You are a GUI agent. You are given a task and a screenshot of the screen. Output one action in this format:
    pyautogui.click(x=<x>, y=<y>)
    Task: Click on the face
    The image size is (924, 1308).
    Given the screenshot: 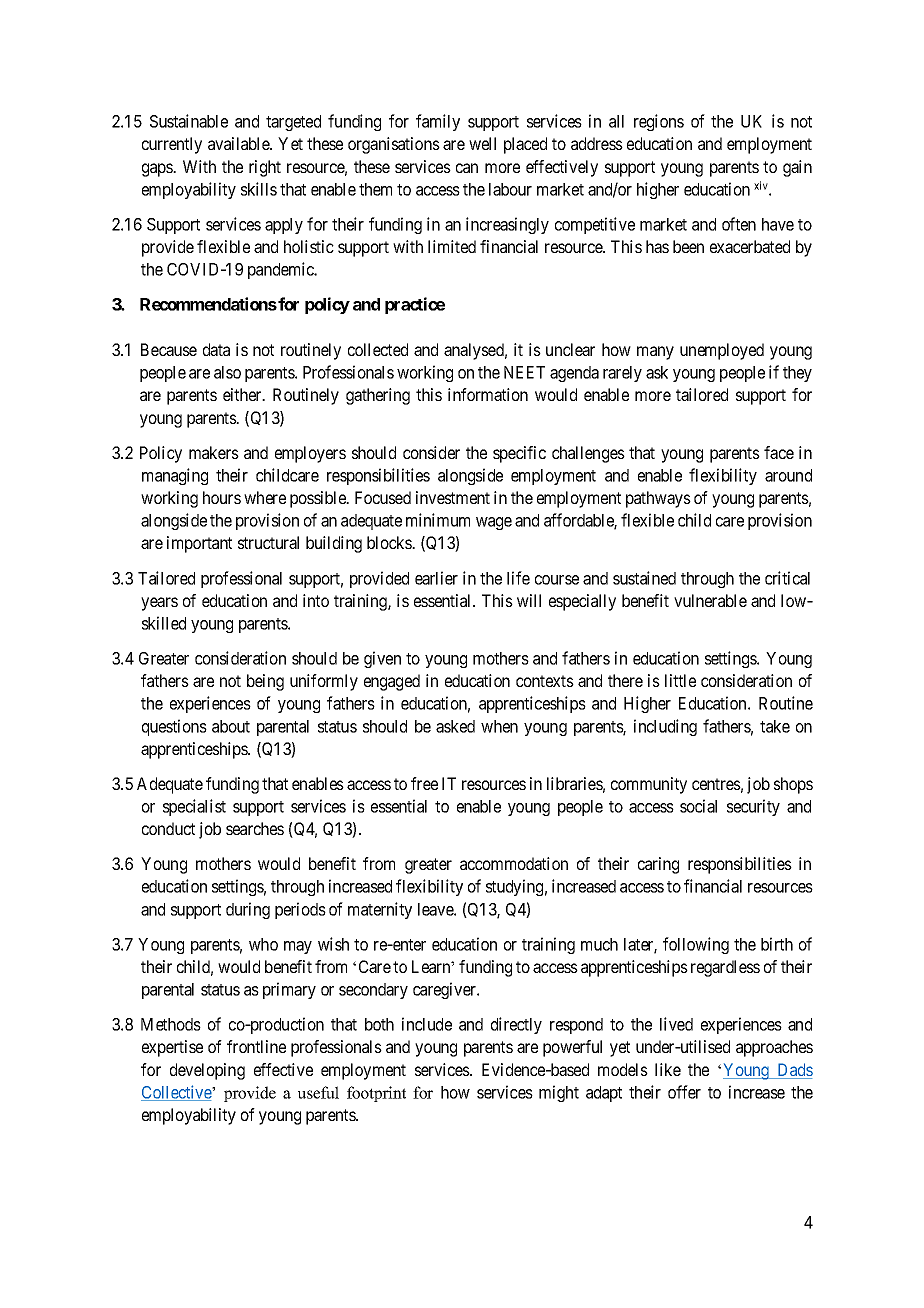 What is the action you would take?
    pyautogui.click(x=779, y=452)
